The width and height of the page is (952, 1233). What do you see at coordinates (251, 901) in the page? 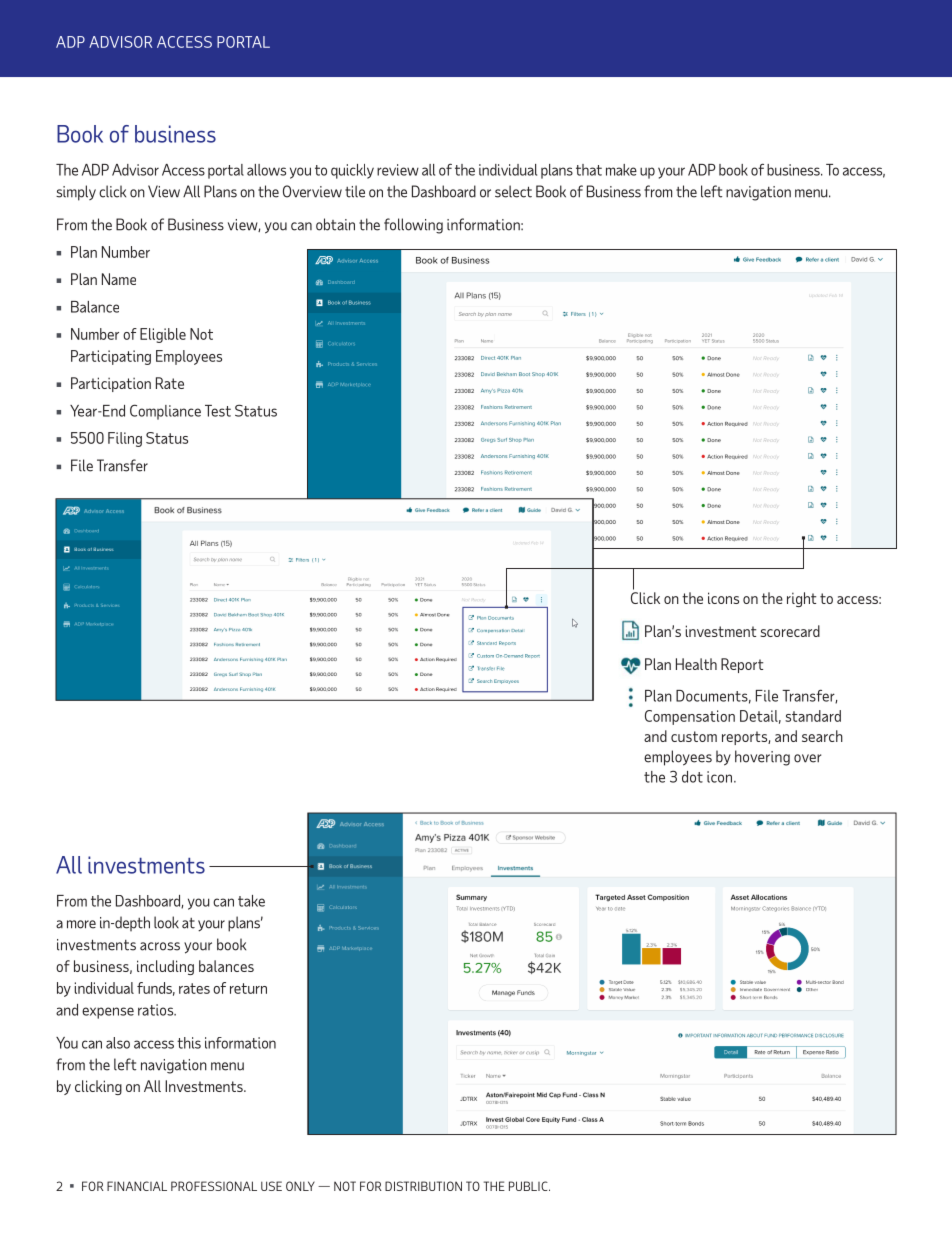
I see `take` at bounding box center [251, 901].
